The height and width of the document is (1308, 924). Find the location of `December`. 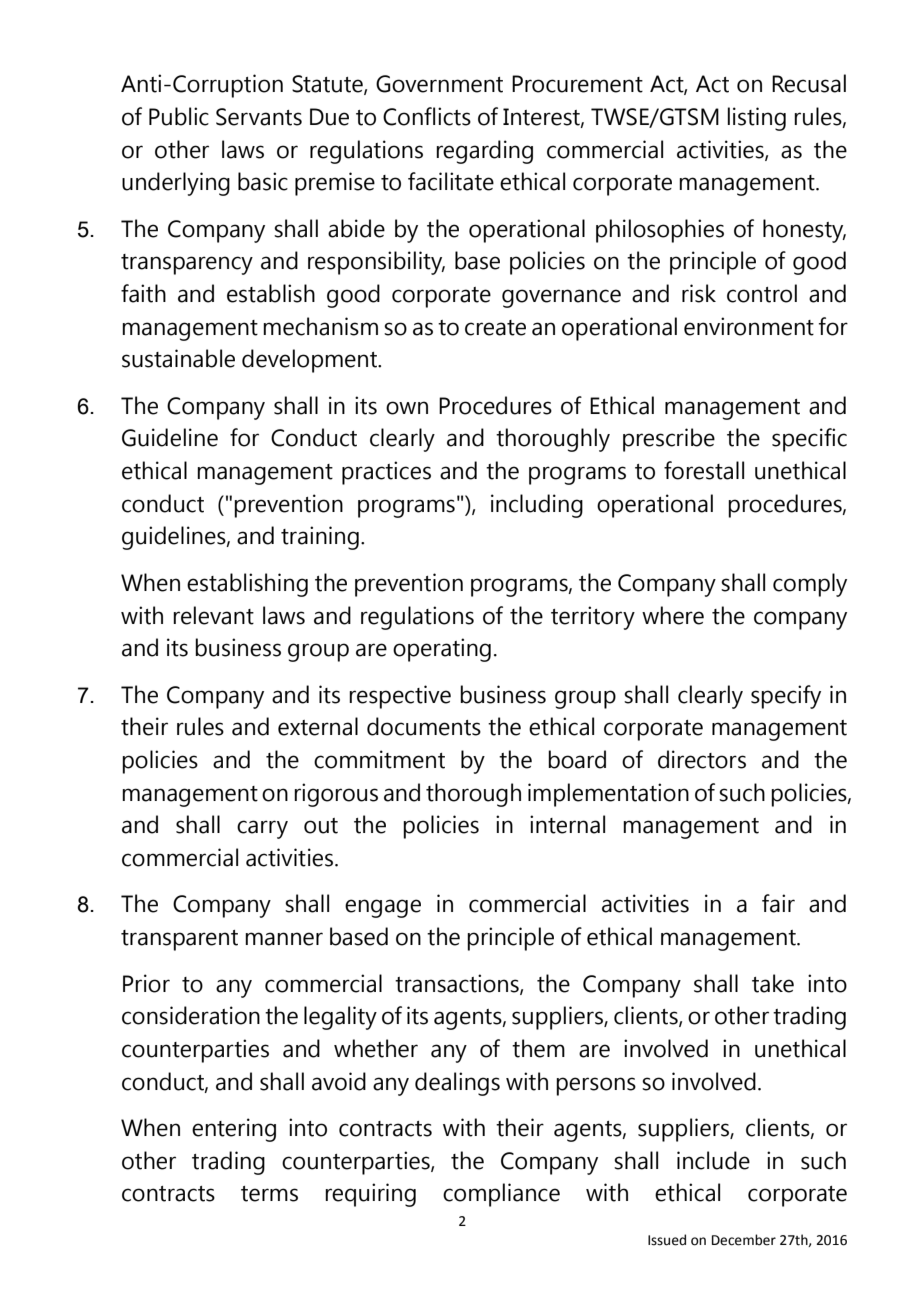

December is located at coordinates (744, 1240).
